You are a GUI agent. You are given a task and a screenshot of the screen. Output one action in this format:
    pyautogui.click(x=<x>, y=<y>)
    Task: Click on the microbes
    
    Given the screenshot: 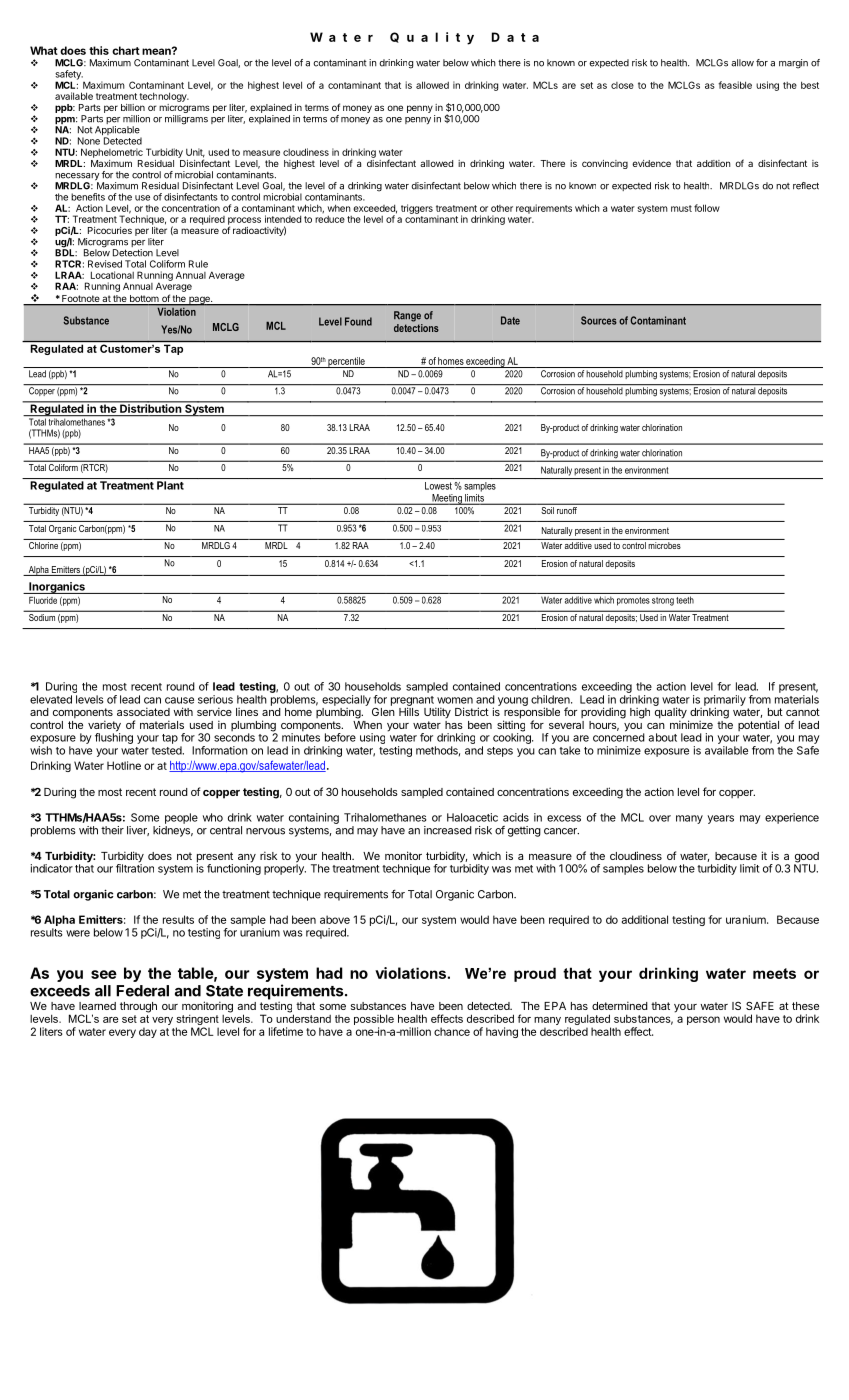 What is the action you would take?
    pyautogui.click(x=665, y=545)
